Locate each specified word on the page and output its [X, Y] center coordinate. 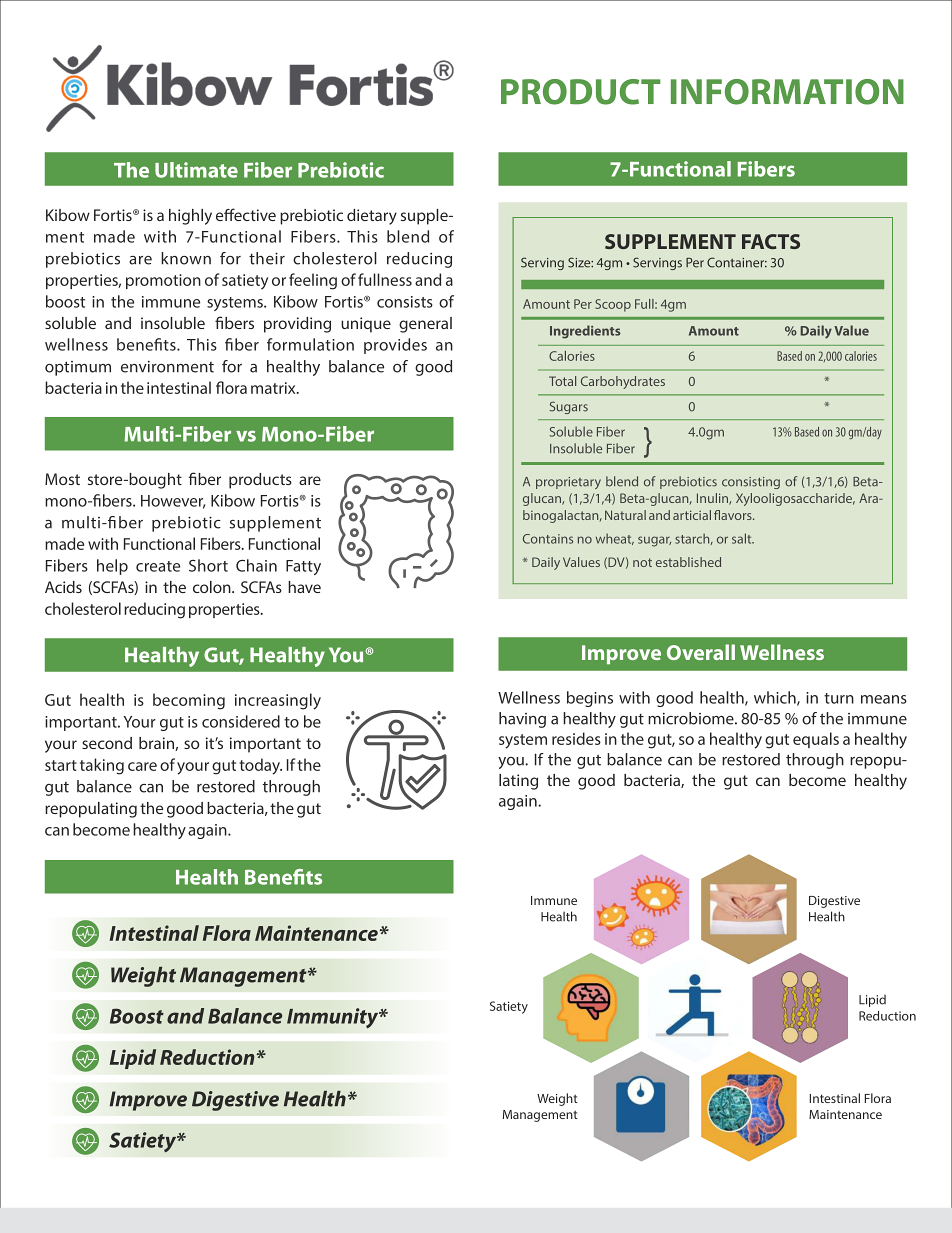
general [425, 325]
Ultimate [196, 170]
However [173, 502]
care [142, 766]
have [304, 587]
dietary [372, 217]
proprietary [568, 483]
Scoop [613, 305]
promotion [163, 281]
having [522, 720]
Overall [701, 652]
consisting [751, 483]
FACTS [771, 241]
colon [213, 587]
